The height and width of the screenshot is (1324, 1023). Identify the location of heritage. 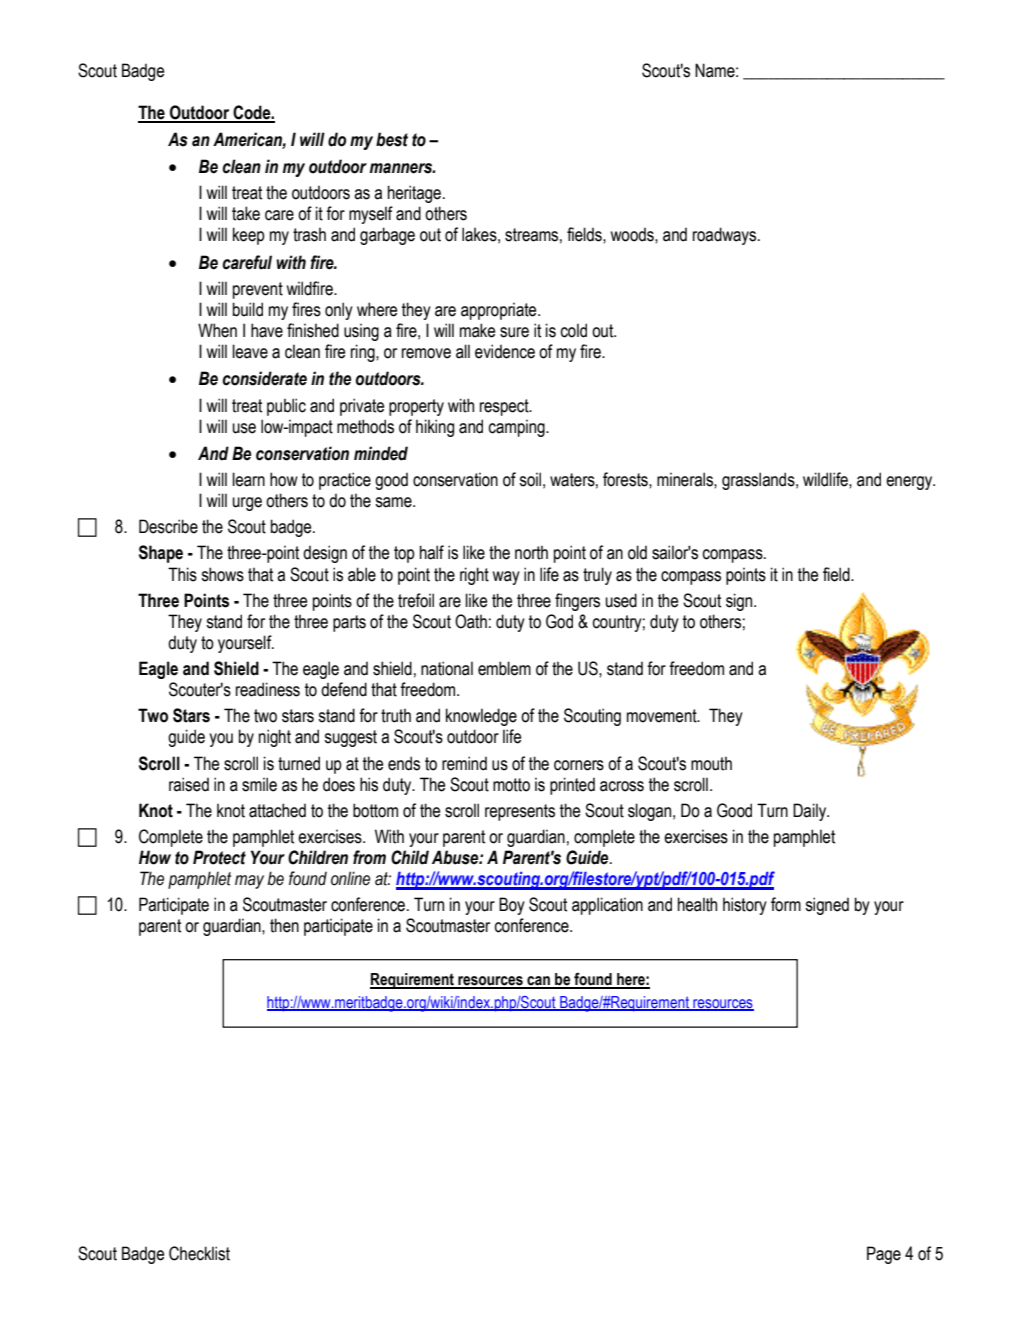
(414, 194).
